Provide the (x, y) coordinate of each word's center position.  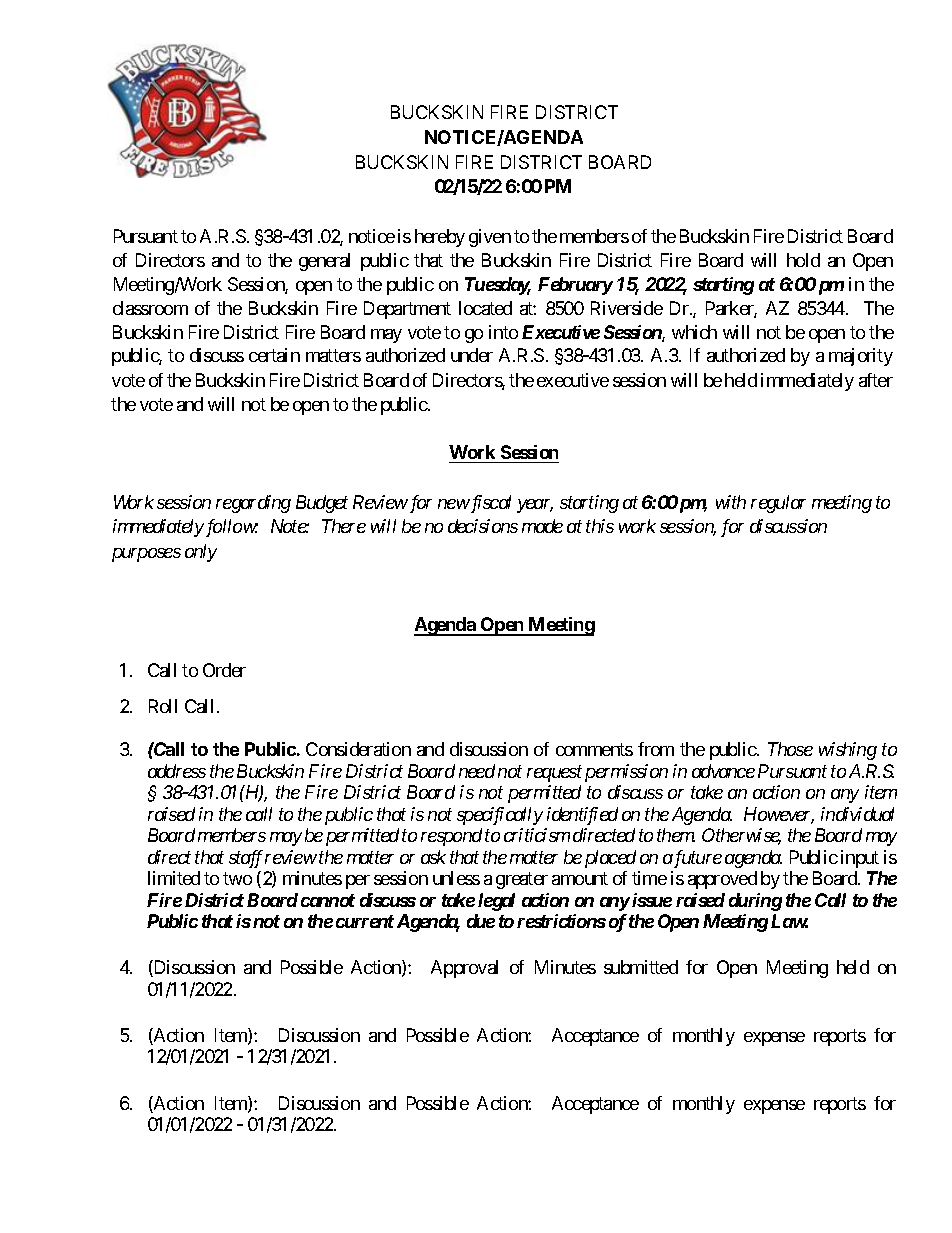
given (490, 238)
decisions (483, 526)
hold (803, 260)
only (201, 553)
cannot (328, 900)
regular (778, 504)
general (324, 262)
